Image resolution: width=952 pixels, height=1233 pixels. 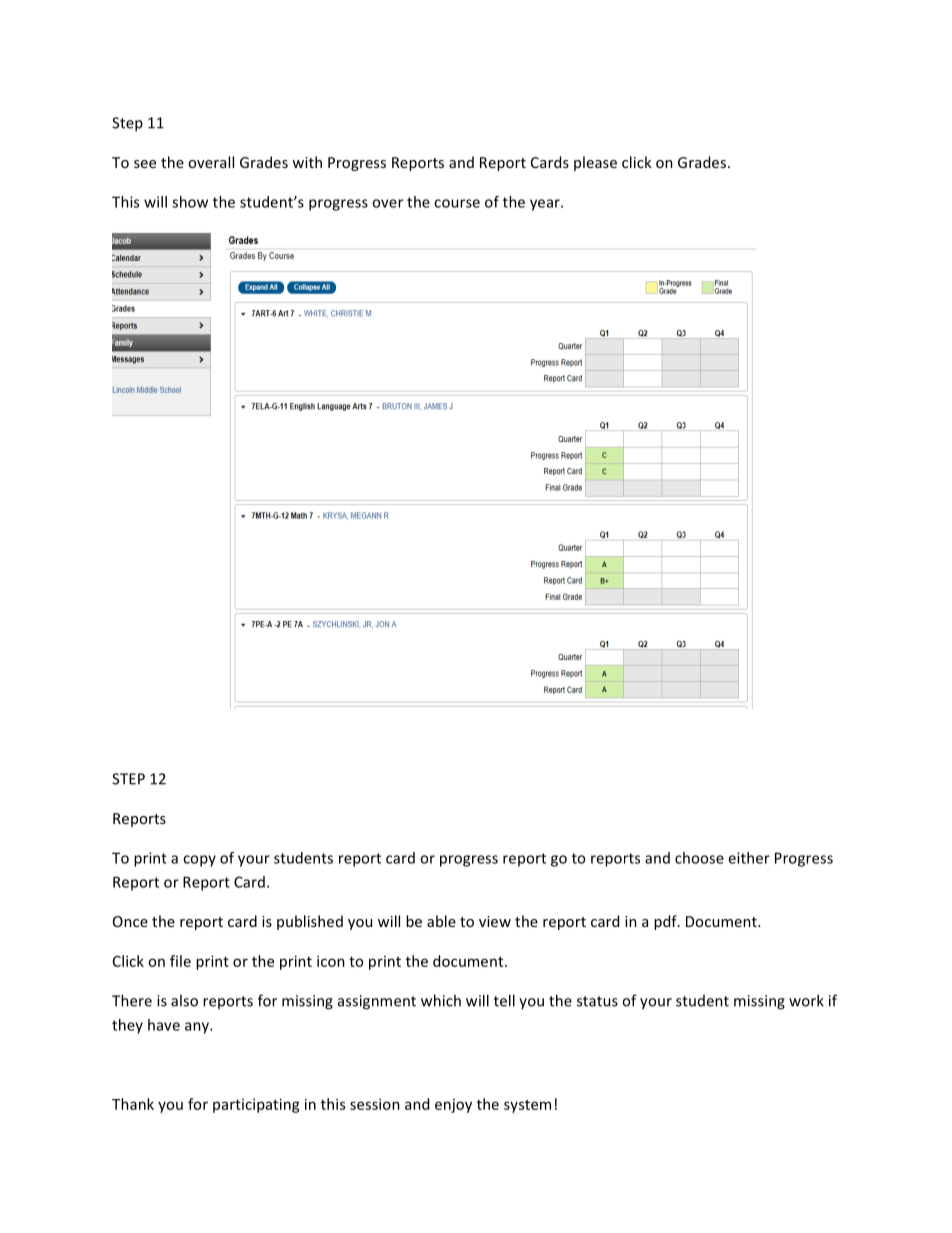 What do you see at coordinates (190, 202) in the image?
I see `show` at bounding box center [190, 202].
